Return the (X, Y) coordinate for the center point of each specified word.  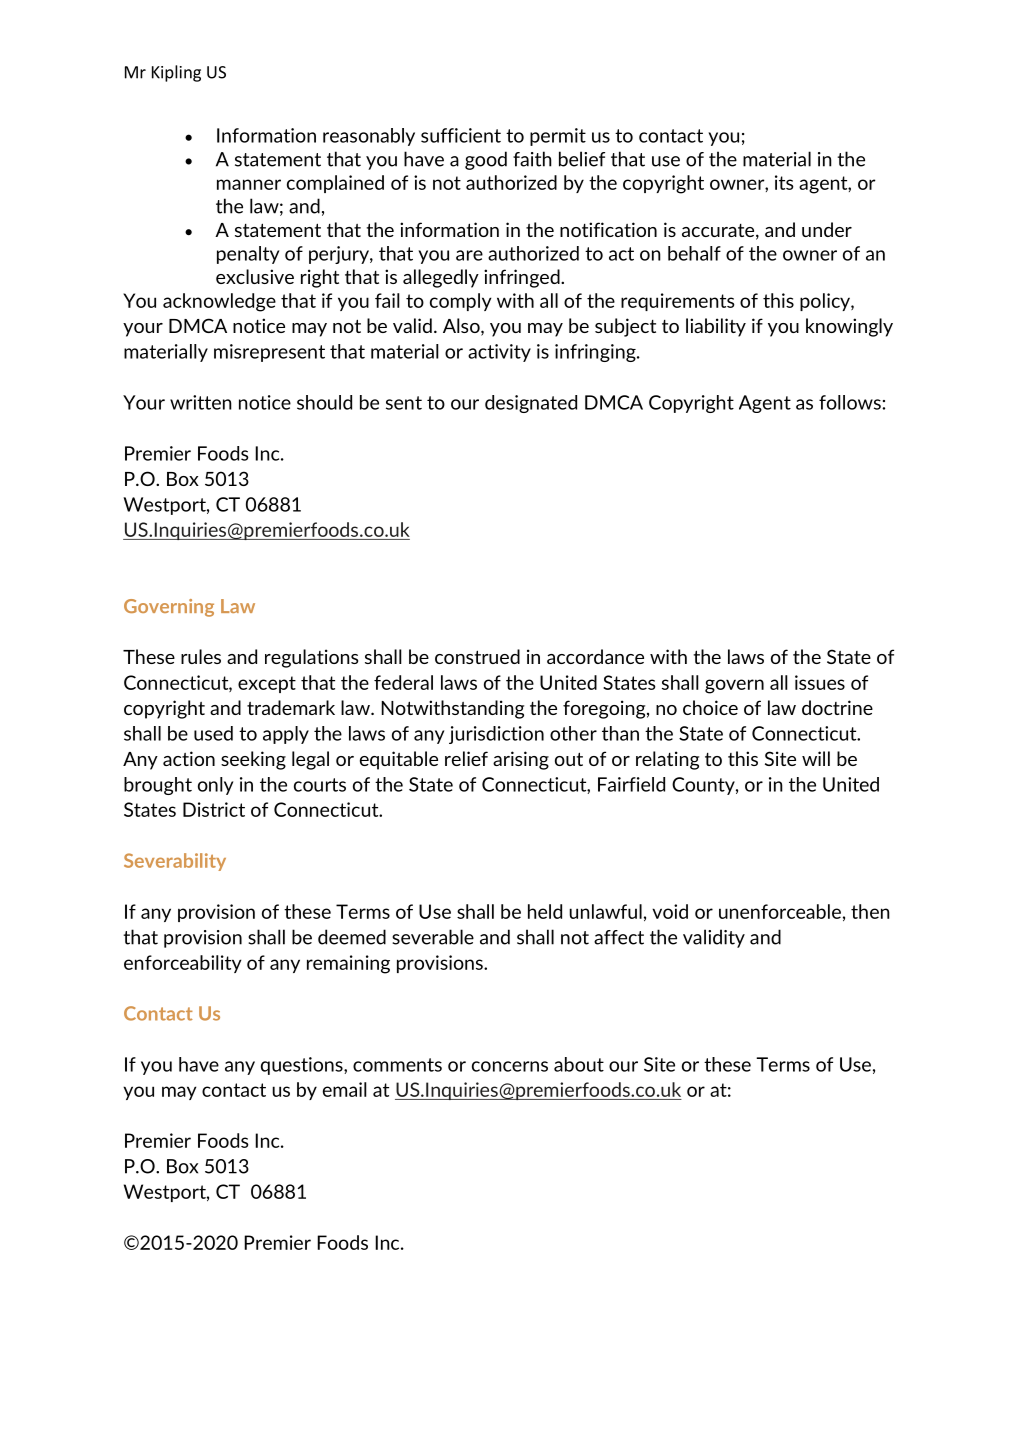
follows (851, 402)
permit (558, 137)
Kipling (176, 73)
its (784, 182)
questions (303, 1066)
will (816, 758)
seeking (253, 760)
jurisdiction (496, 735)
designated (531, 404)
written (201, 402)
